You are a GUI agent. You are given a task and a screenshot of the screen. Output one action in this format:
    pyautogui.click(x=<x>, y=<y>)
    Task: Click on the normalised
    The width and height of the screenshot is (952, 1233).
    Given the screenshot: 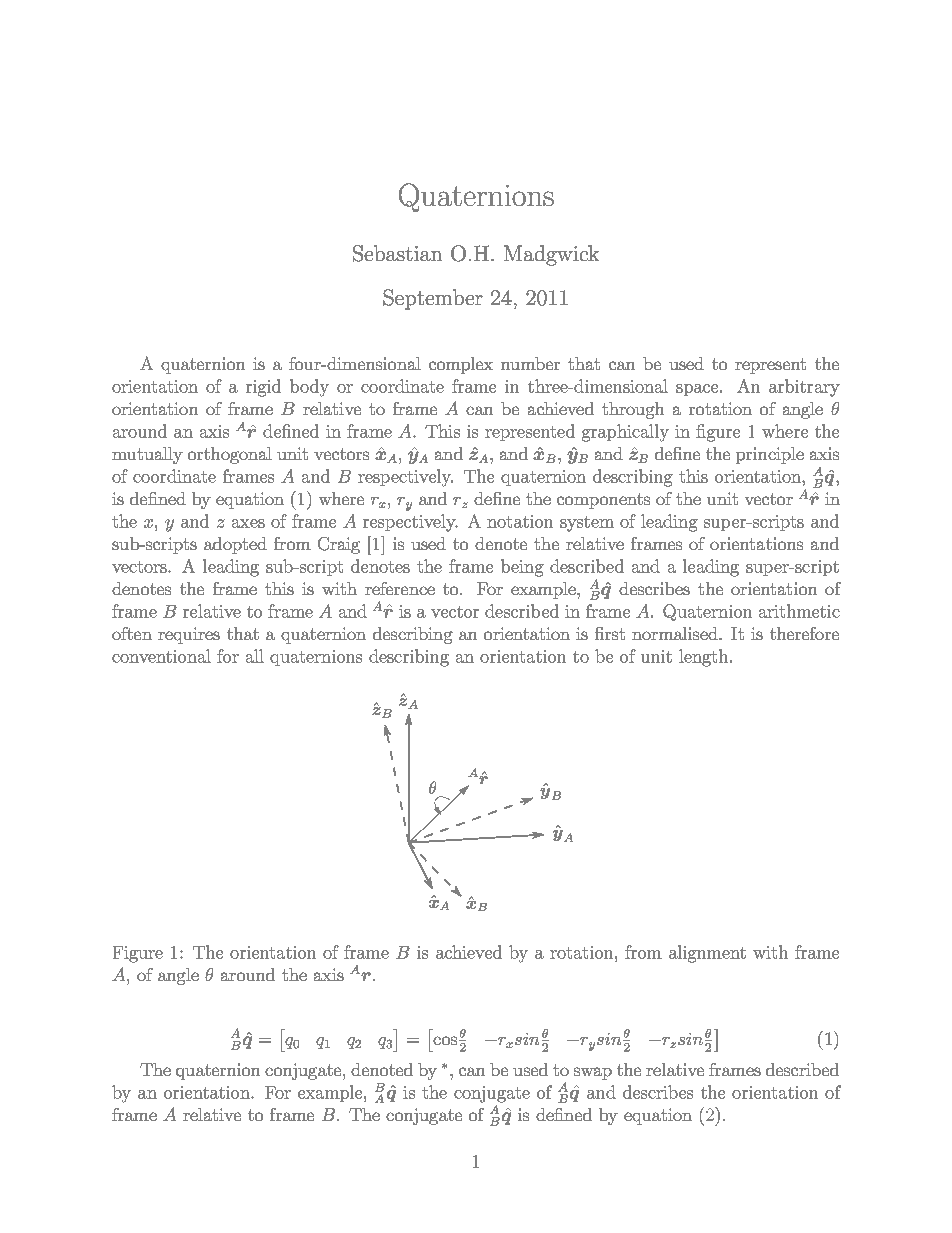 What is the action you would take?
    pyautogui.click(x=676, y=633)
